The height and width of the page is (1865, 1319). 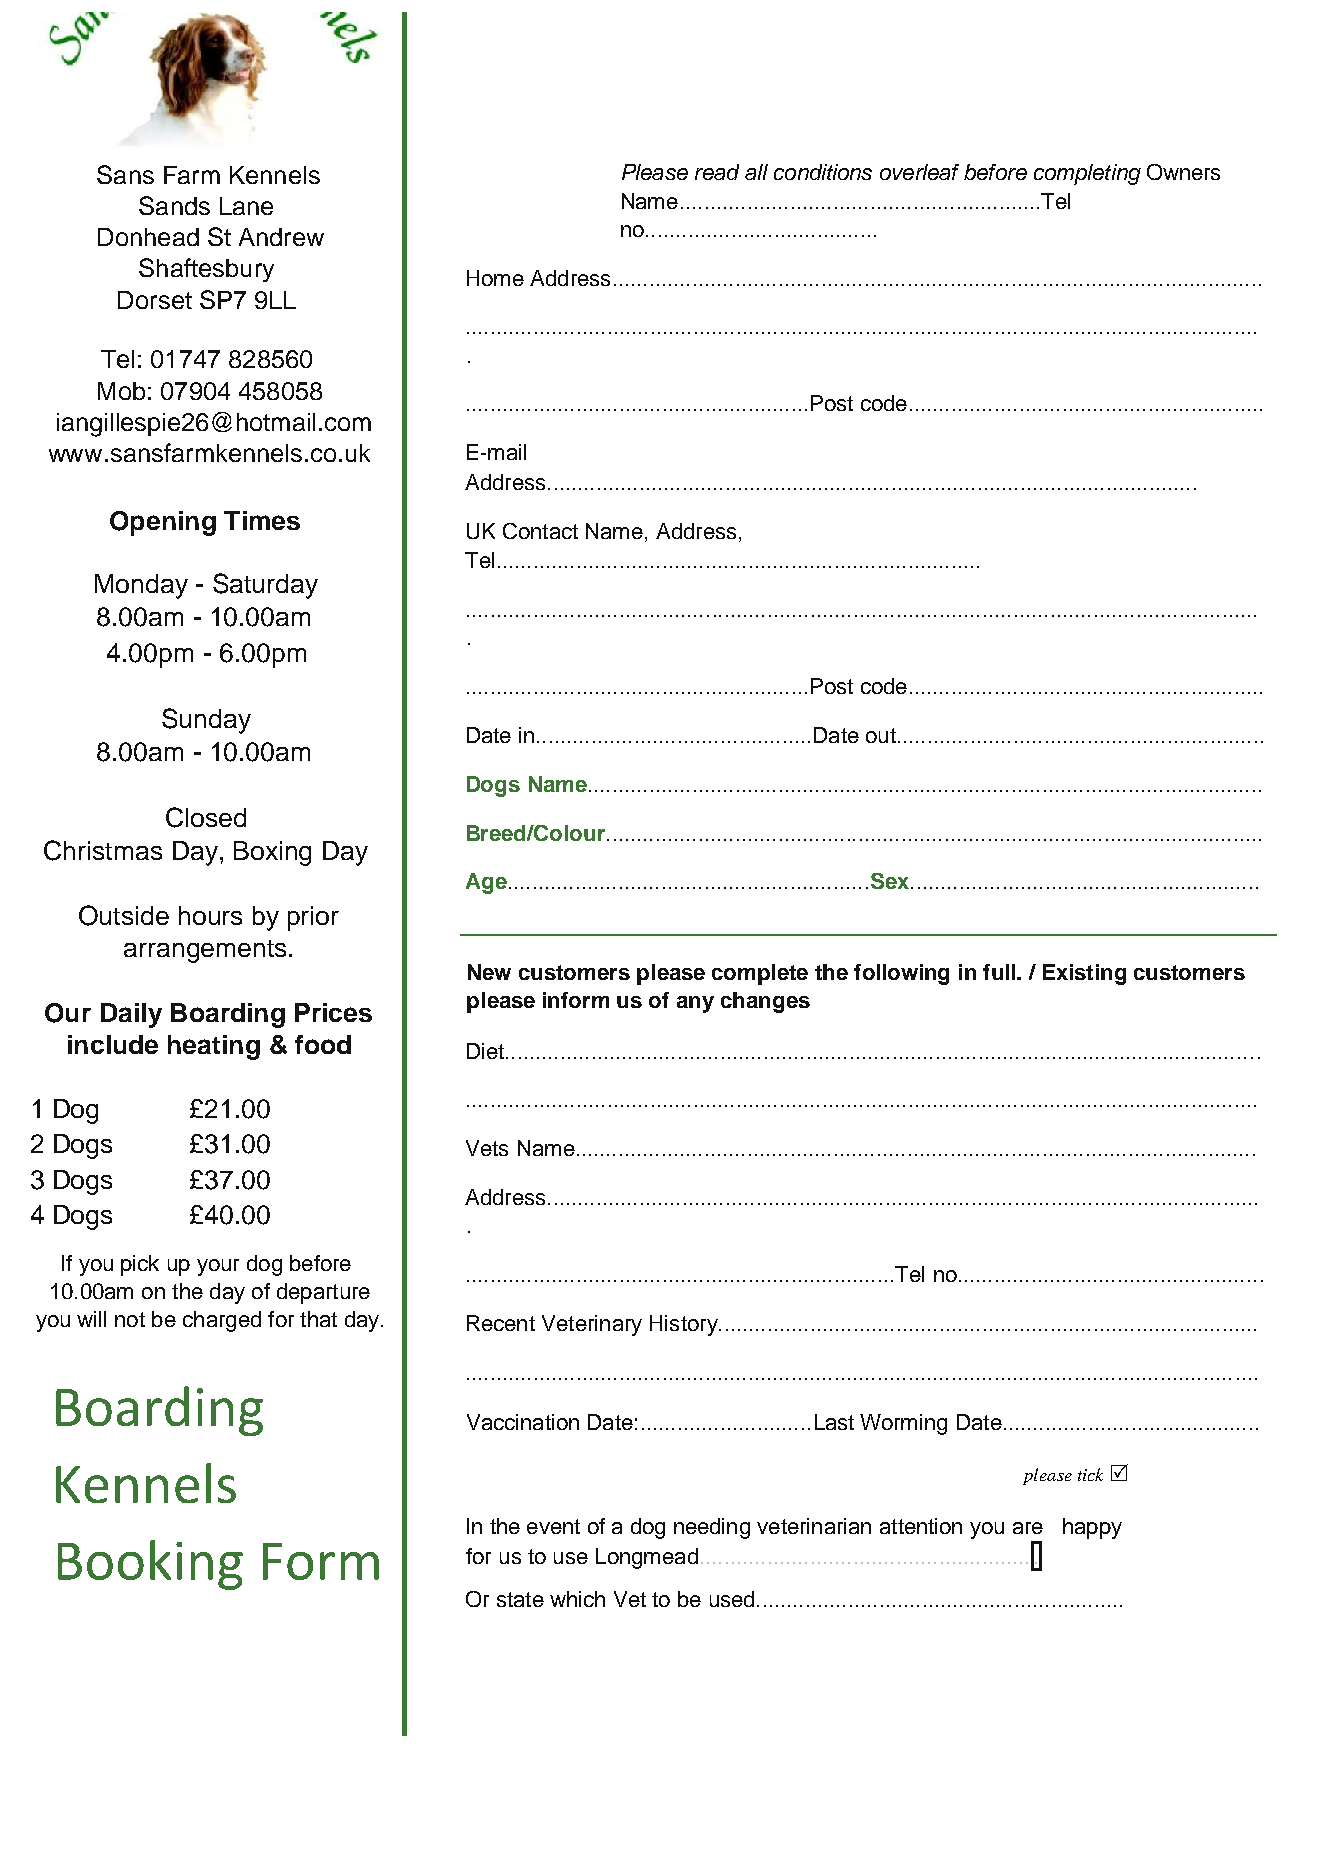 What do you see at coordinates (760, 974) in the page?
I see `complete` at bounding box center [760, 974].
